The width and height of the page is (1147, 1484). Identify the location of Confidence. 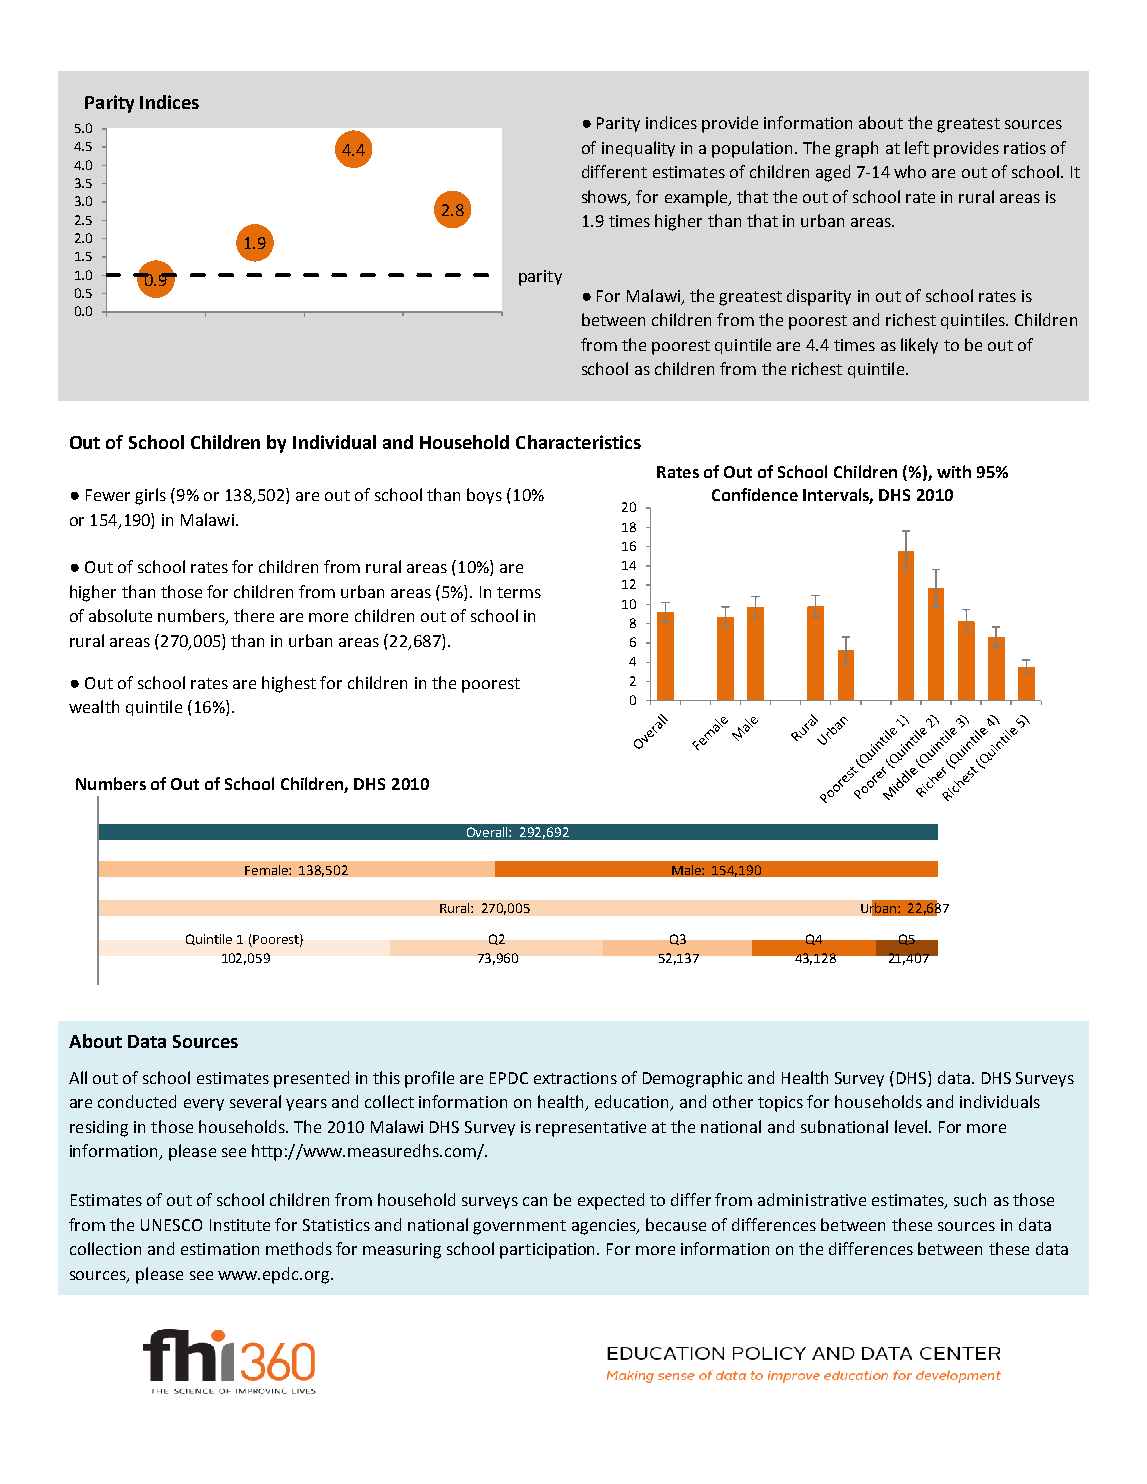
(755, 494).
